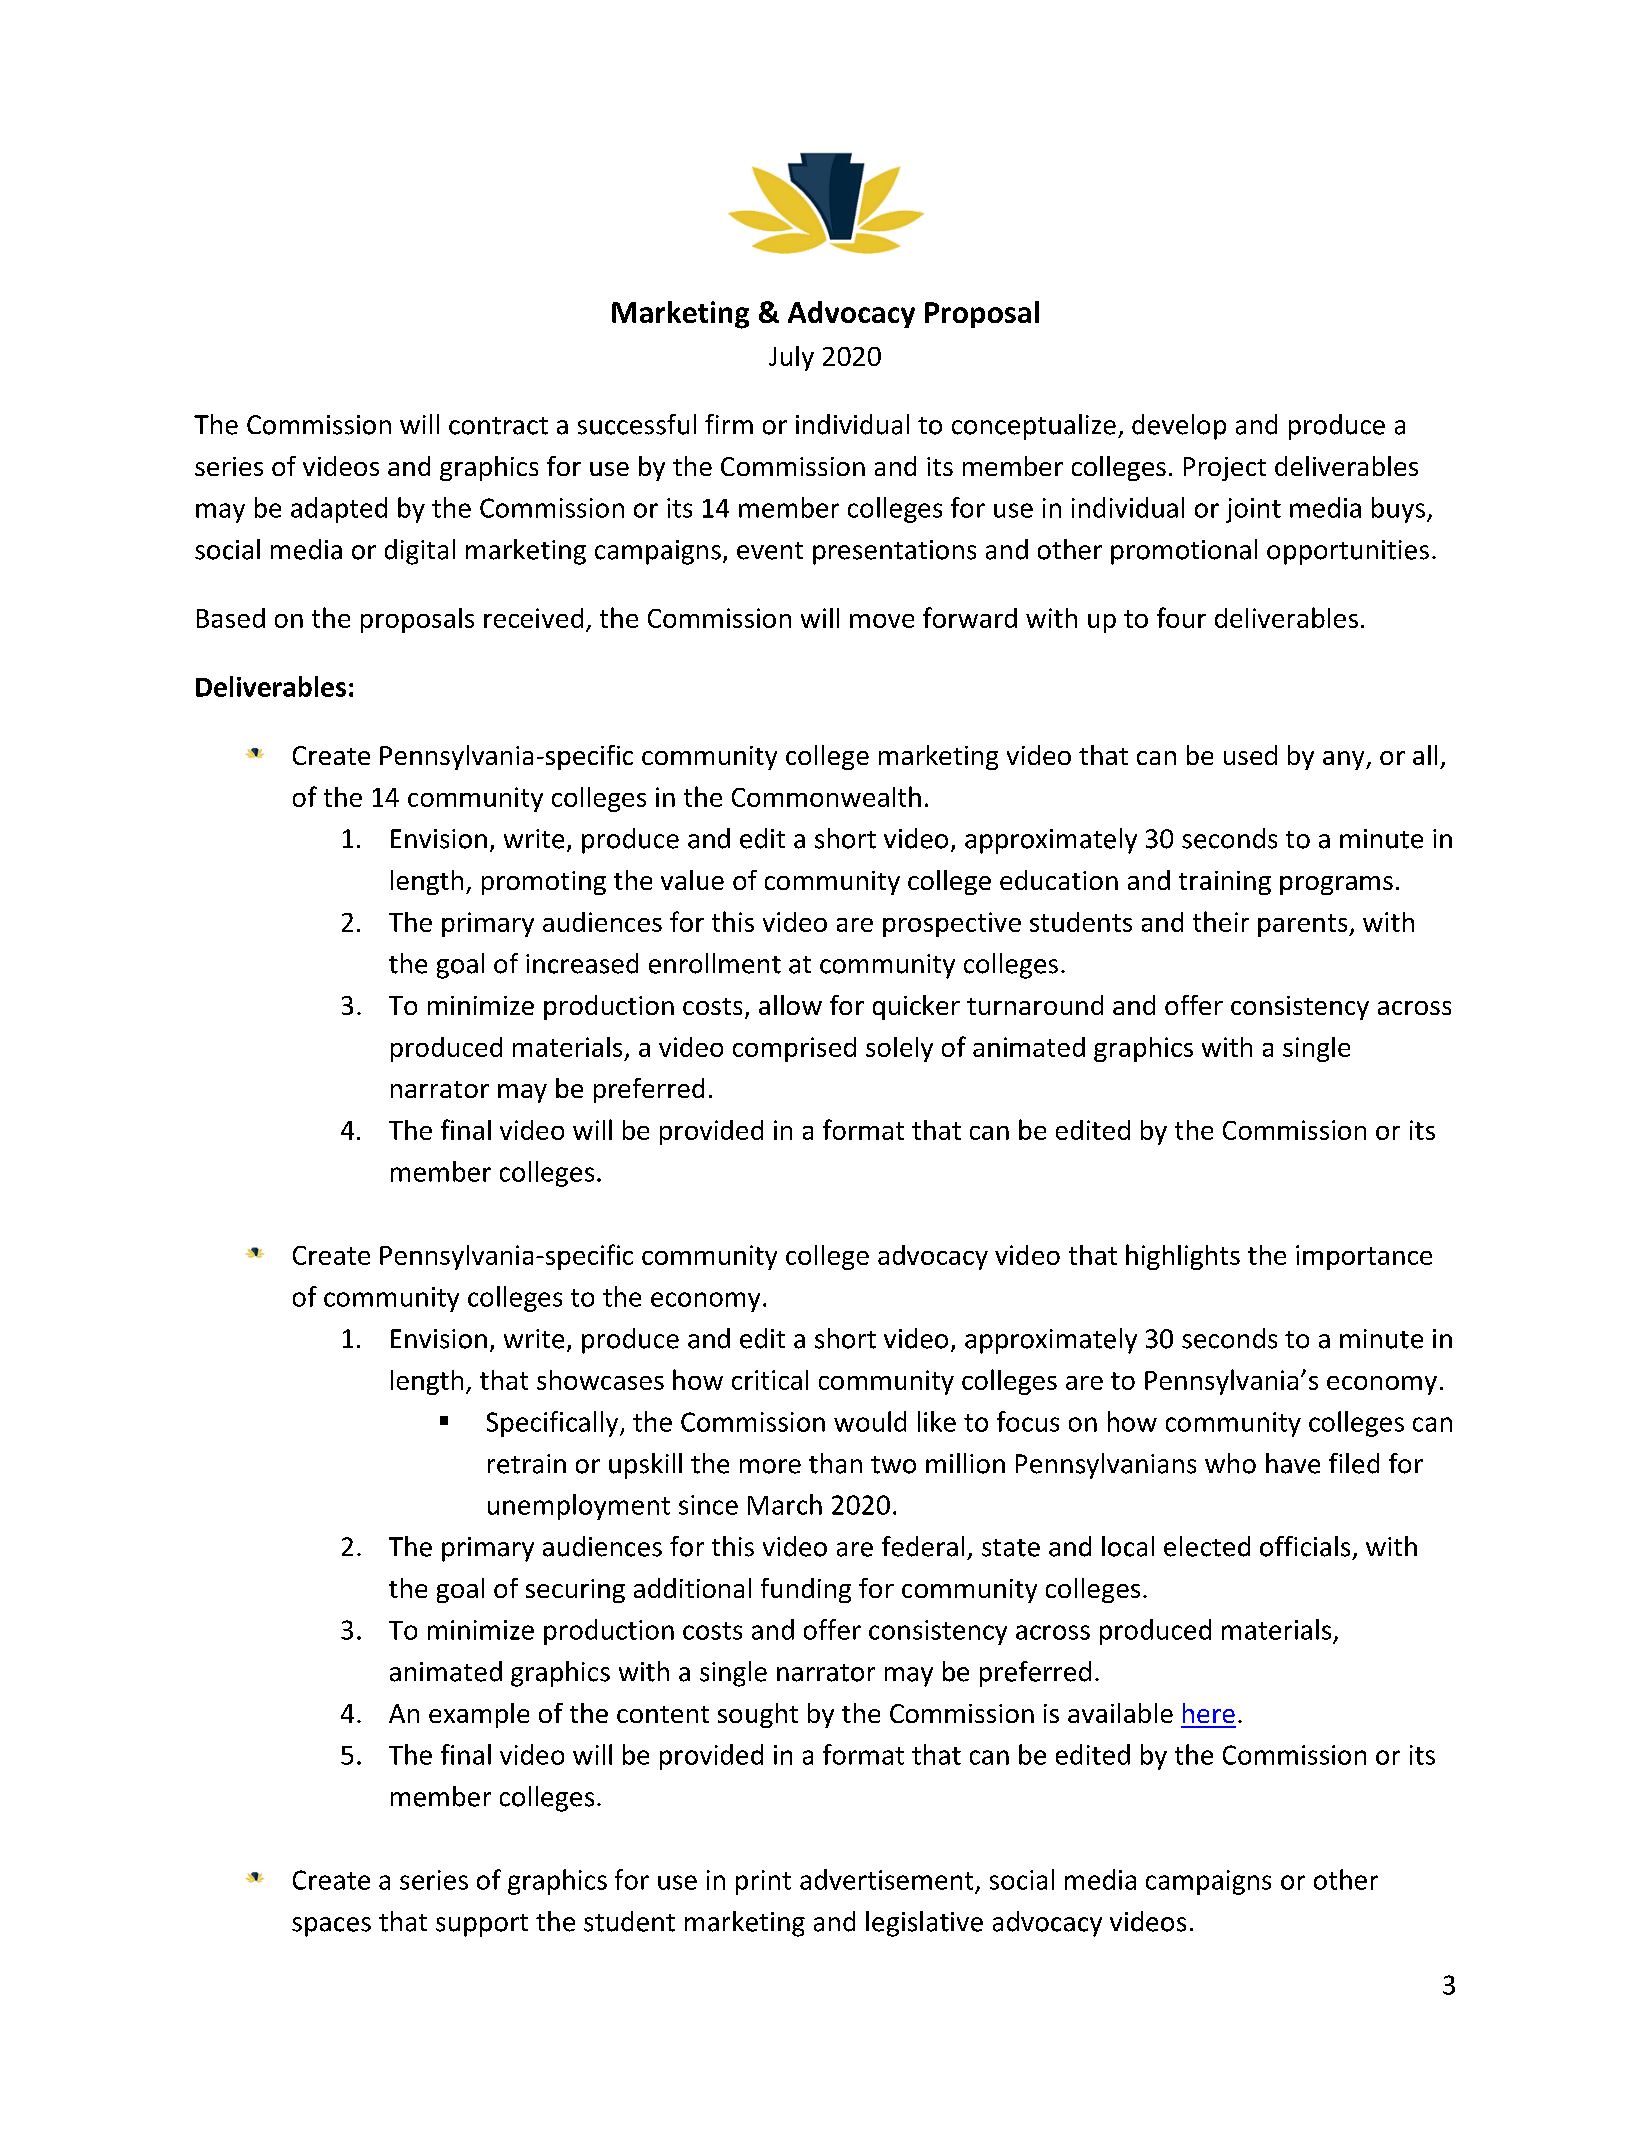  What do you see at coordinates (692, 880) in the document?
I see `value` at bounding box center [692, 880].
